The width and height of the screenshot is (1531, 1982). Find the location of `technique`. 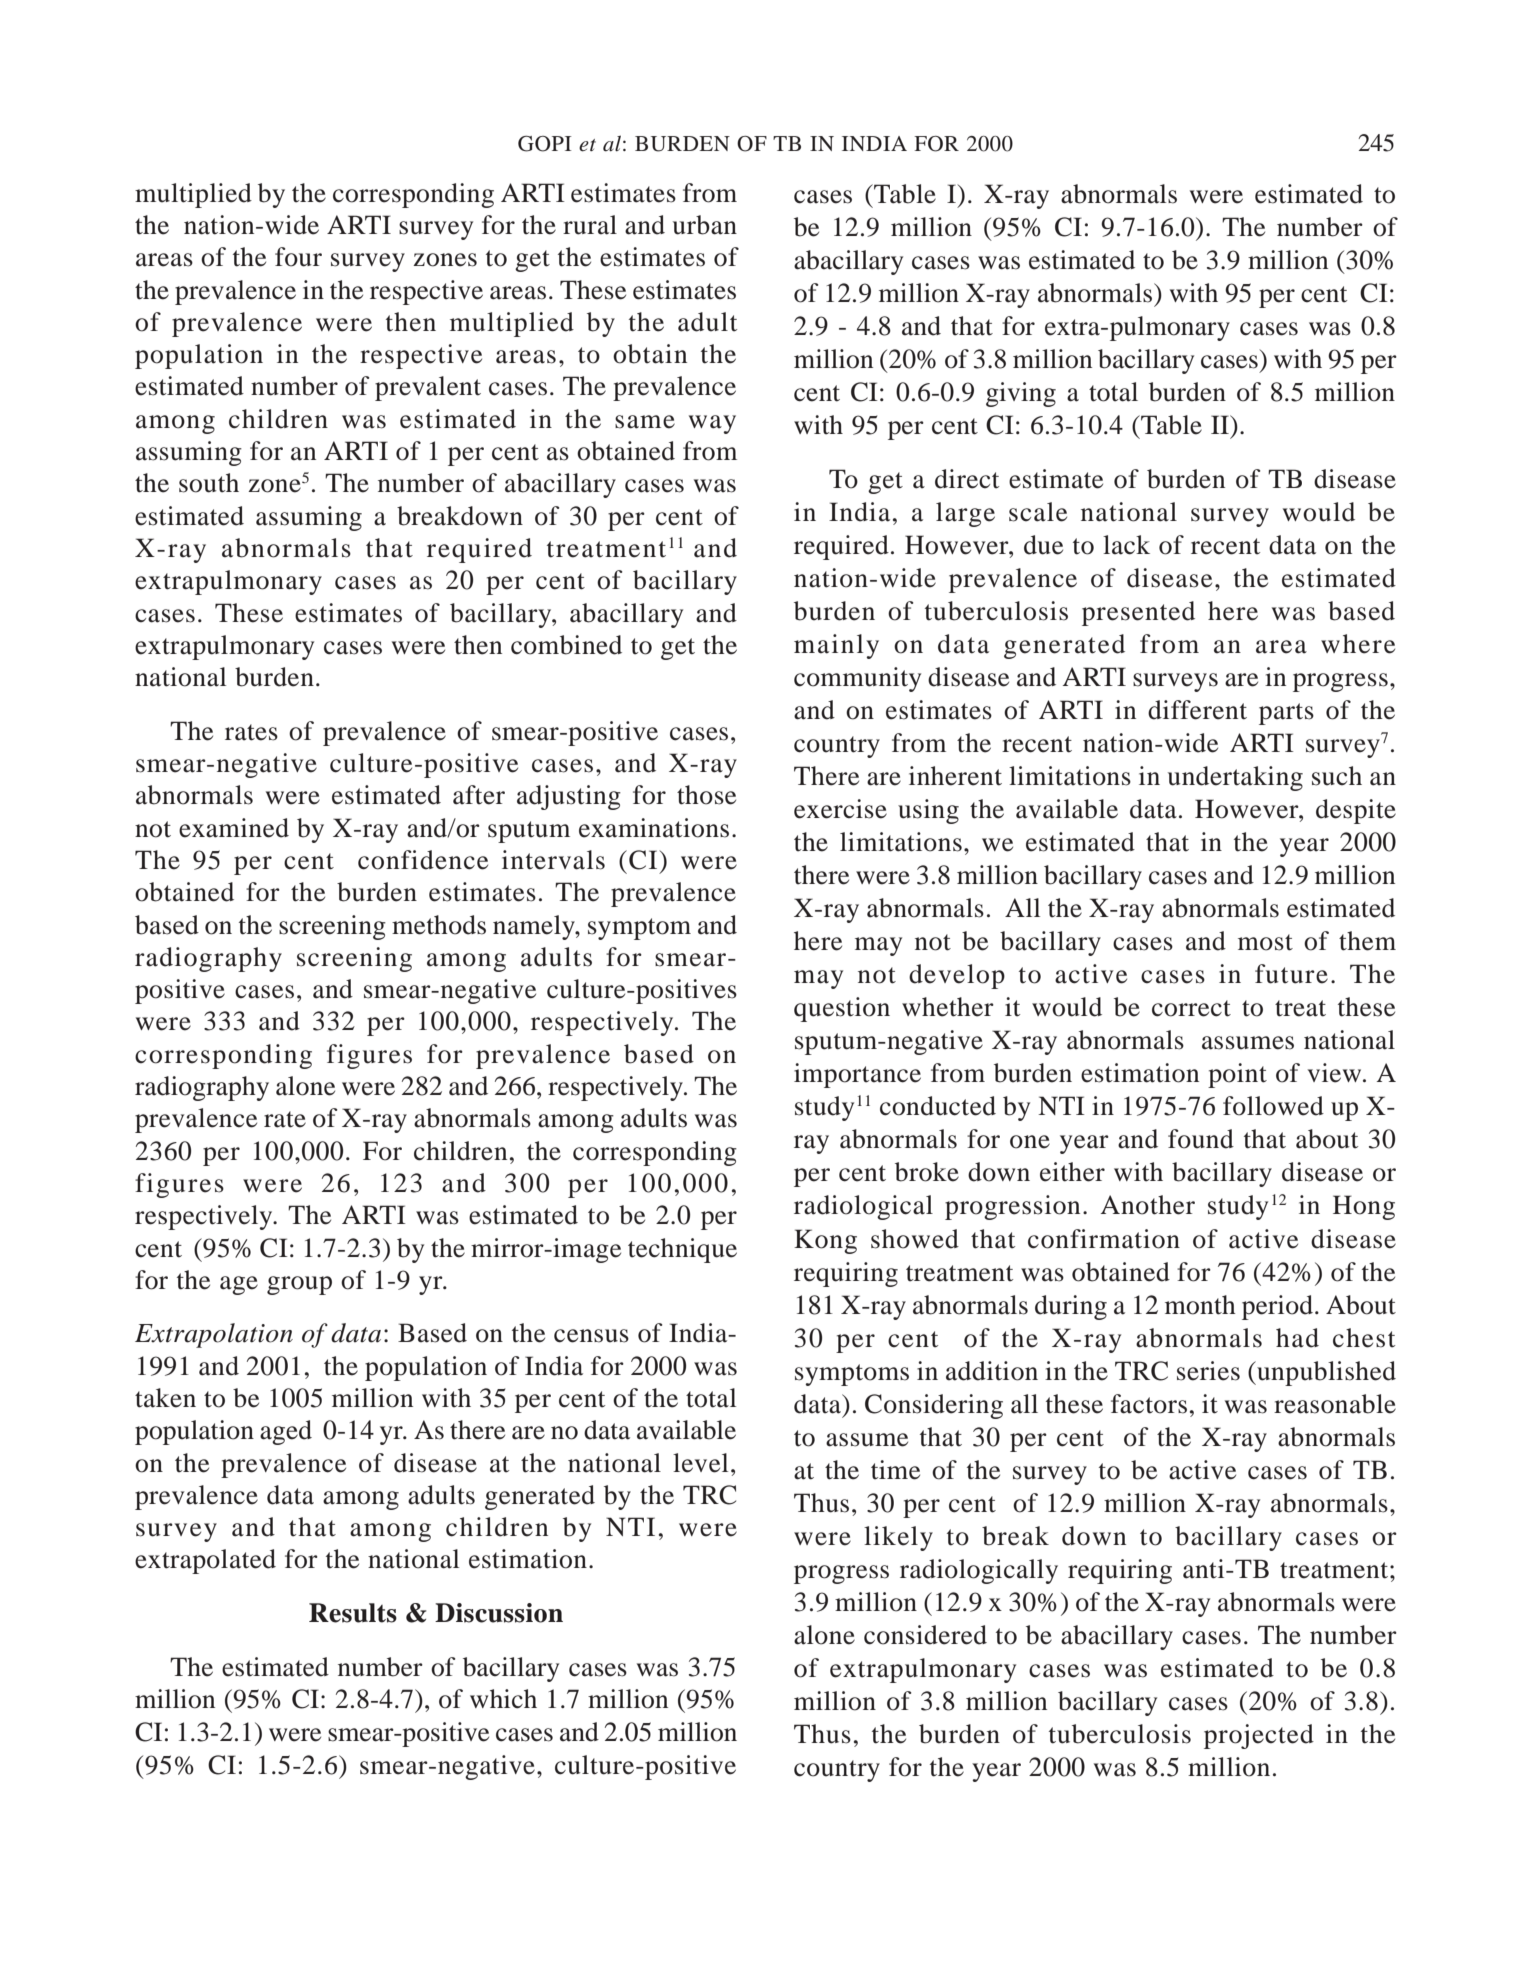

technique is located at coordinates (682, 1250).
